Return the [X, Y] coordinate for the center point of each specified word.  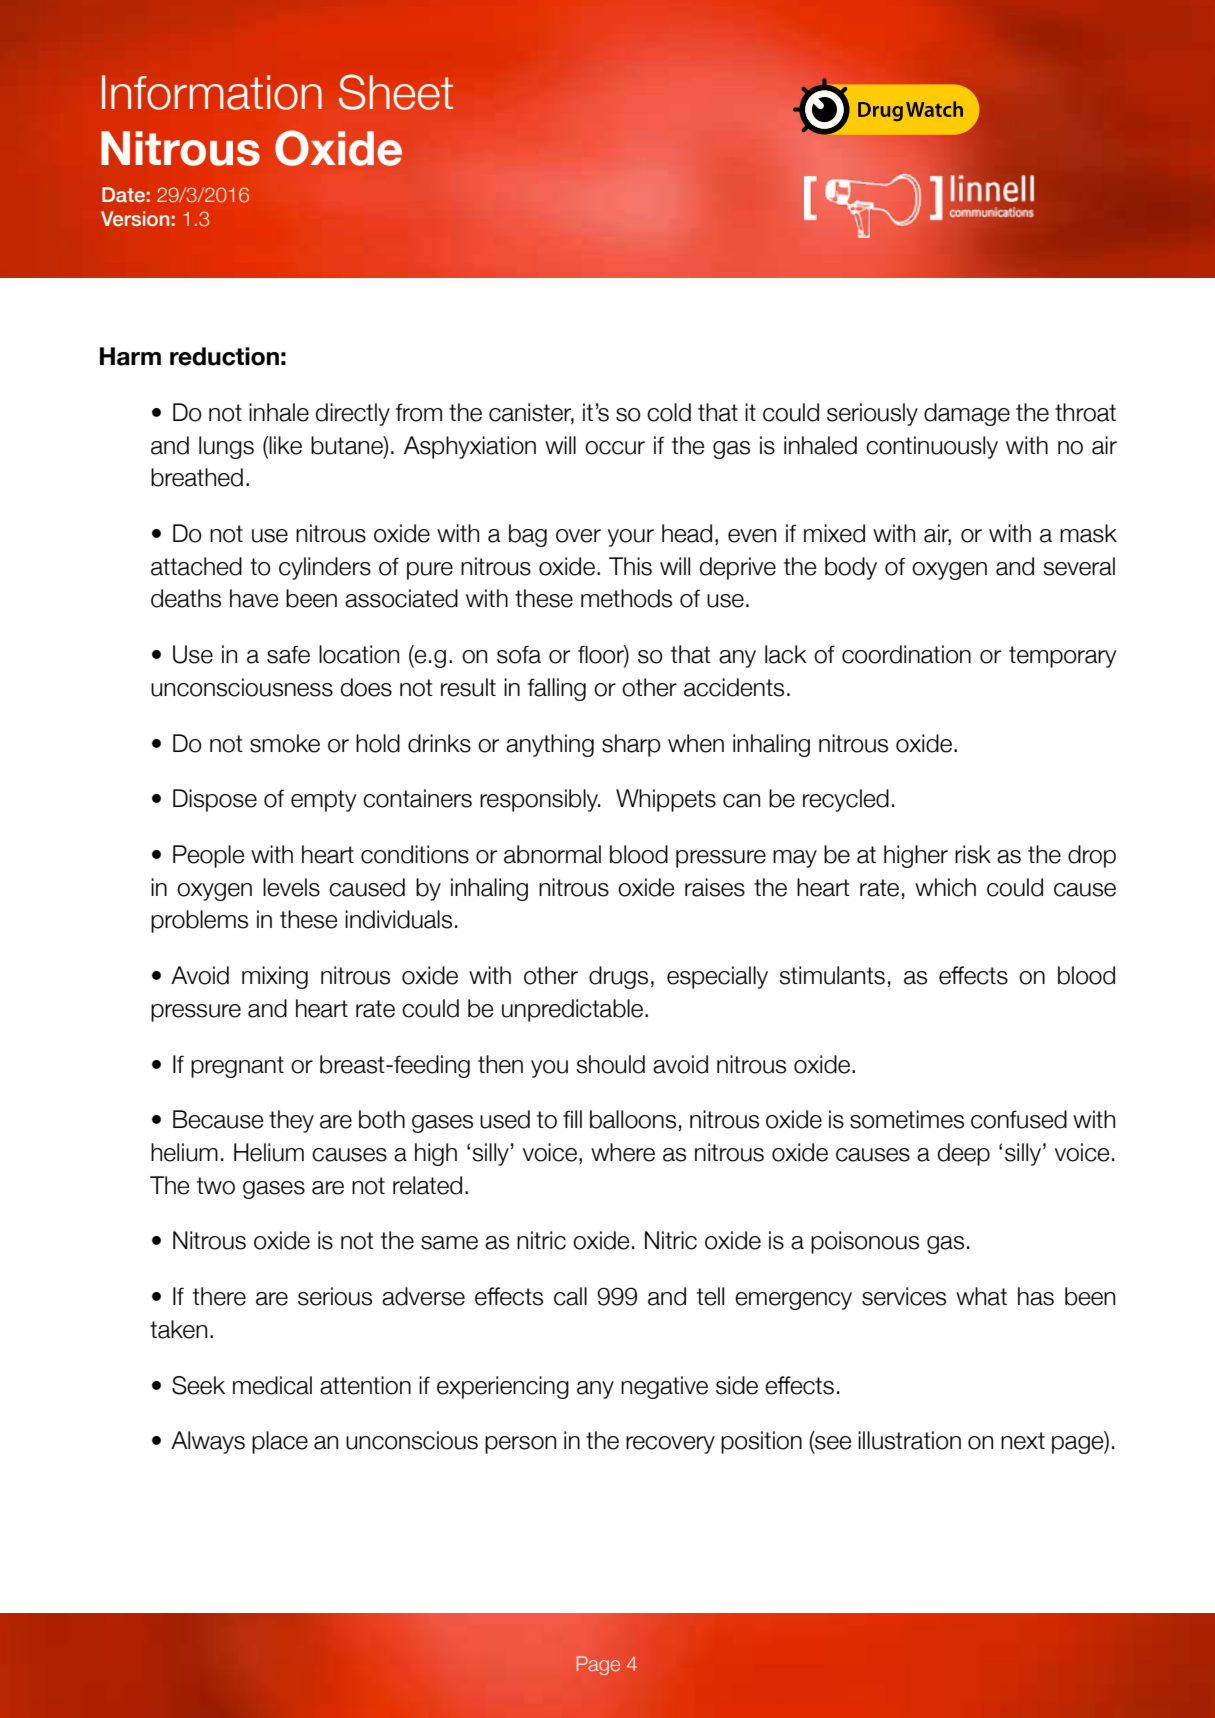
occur [615, 448]
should [610, 1064]
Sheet [396, 92]
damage [967, 414]
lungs [226, 447]
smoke [285, 743]
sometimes [907, 1119]
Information [212, 92]
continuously [932, 447]
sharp [631, 745]
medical [272, 1385]
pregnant [237, 1067]
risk [973, 854]
